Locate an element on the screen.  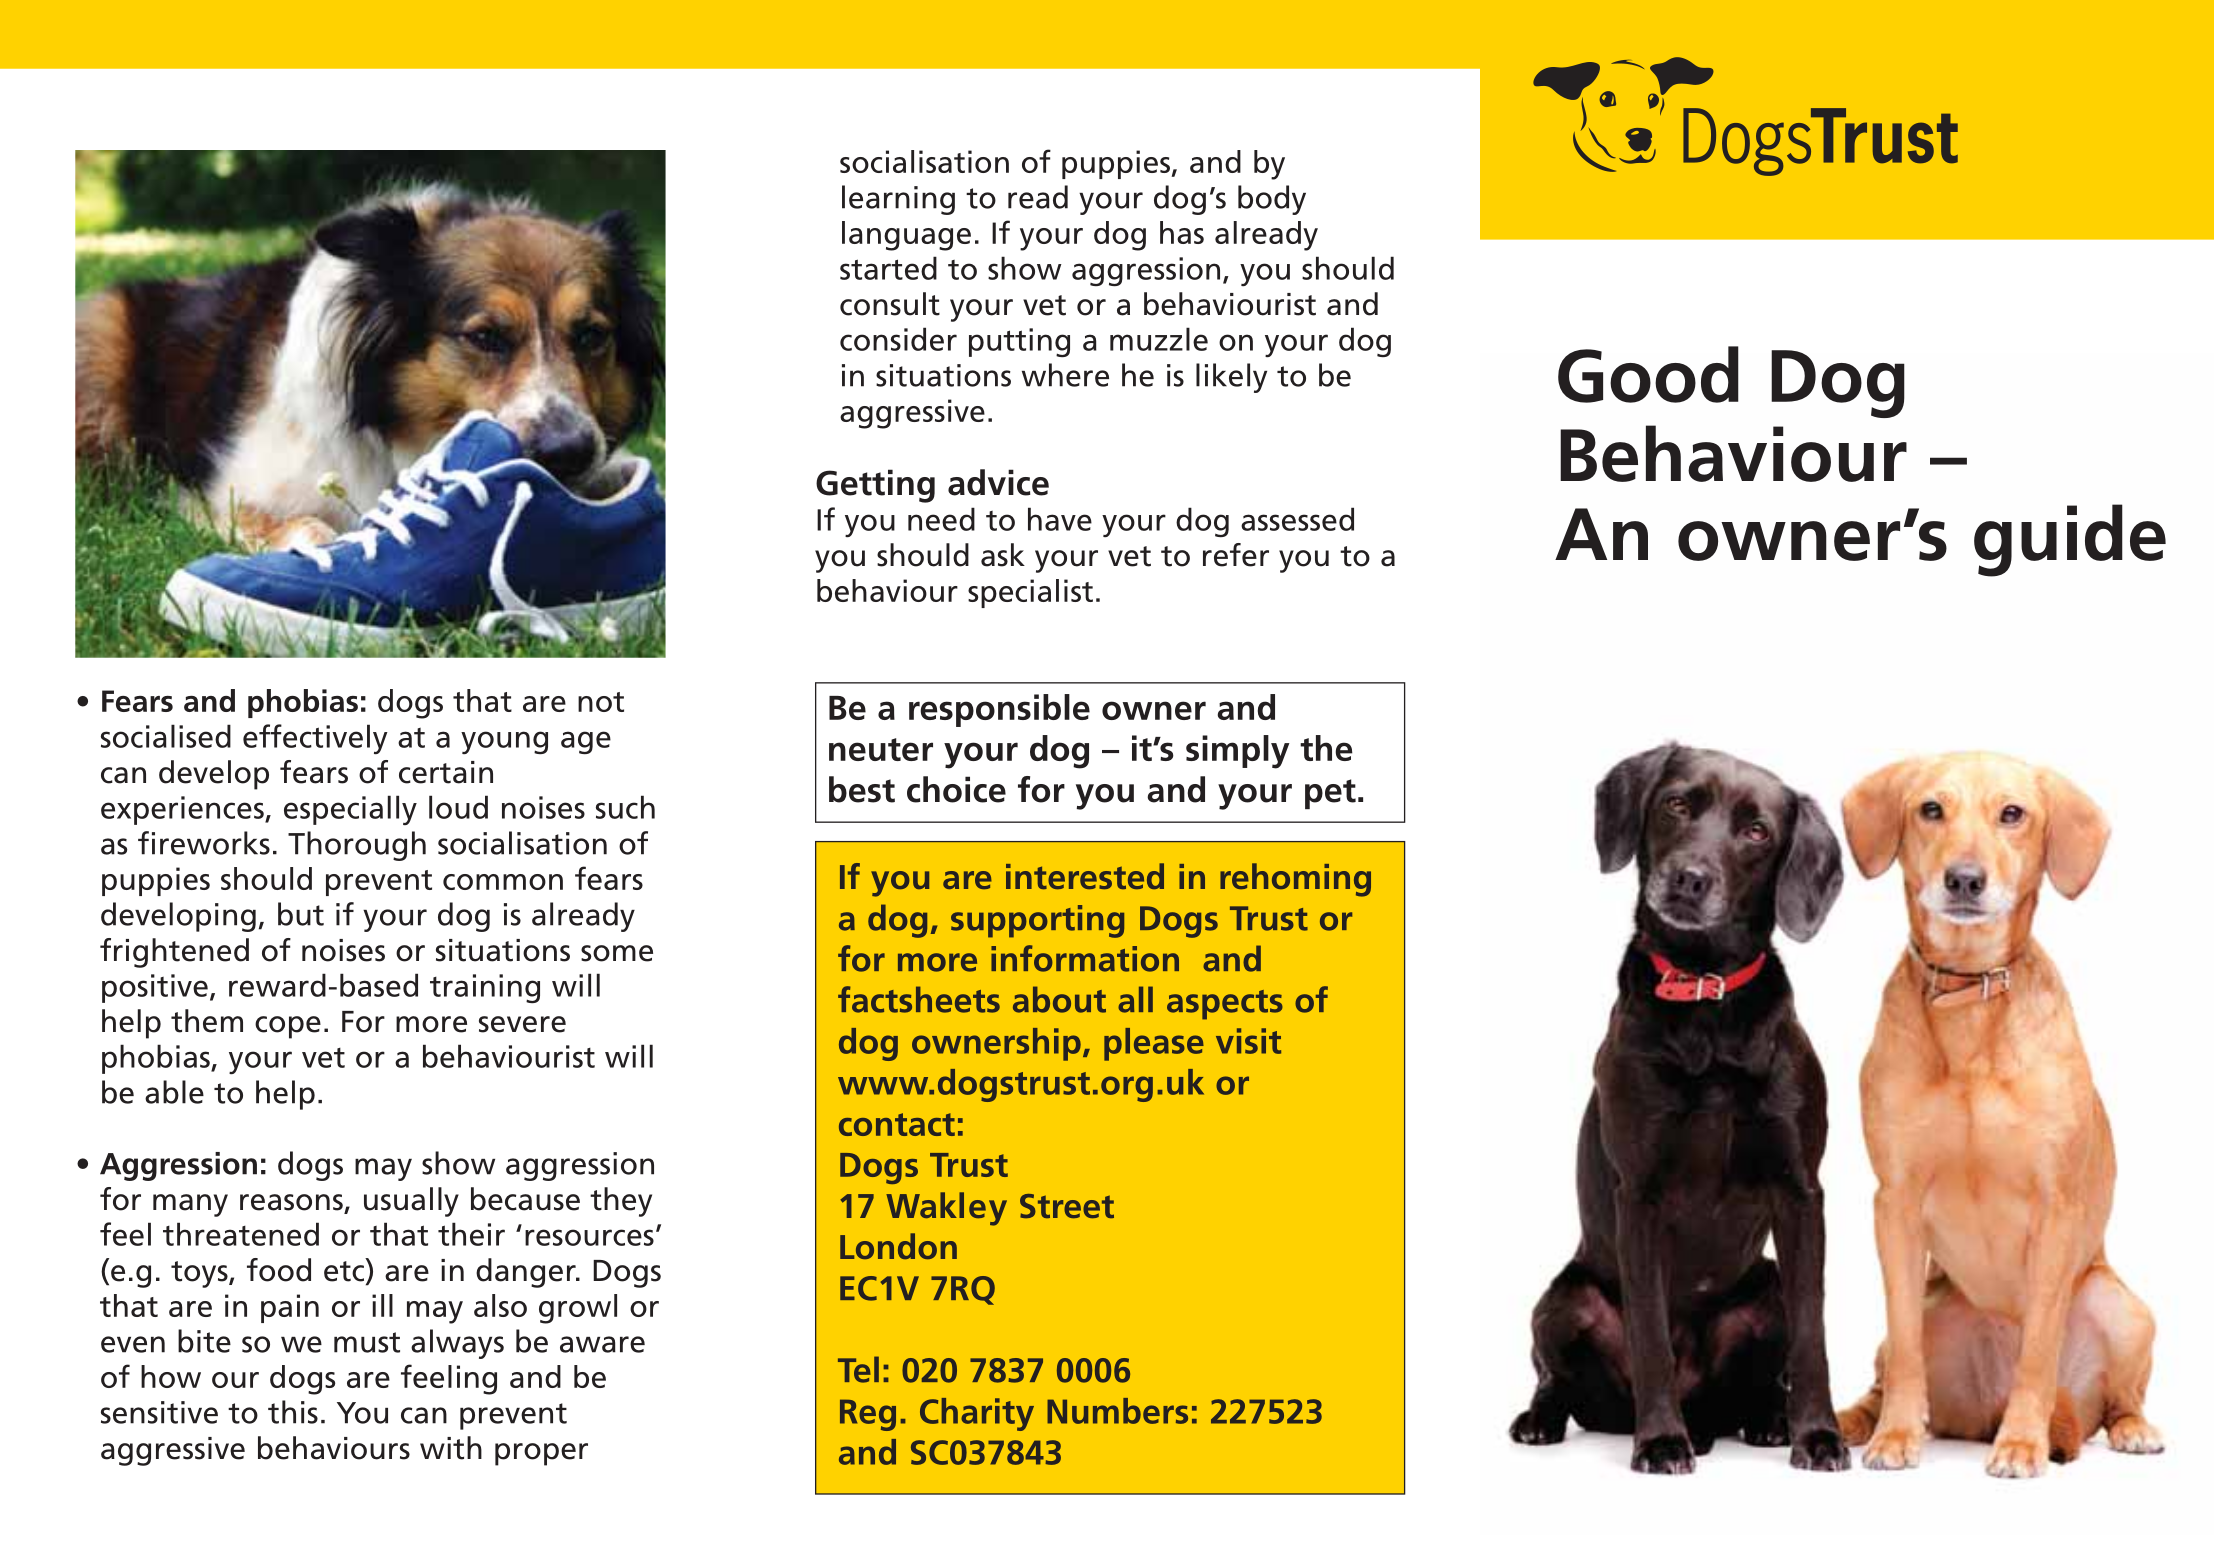
visit is located at coordinates (1248, 1041).
